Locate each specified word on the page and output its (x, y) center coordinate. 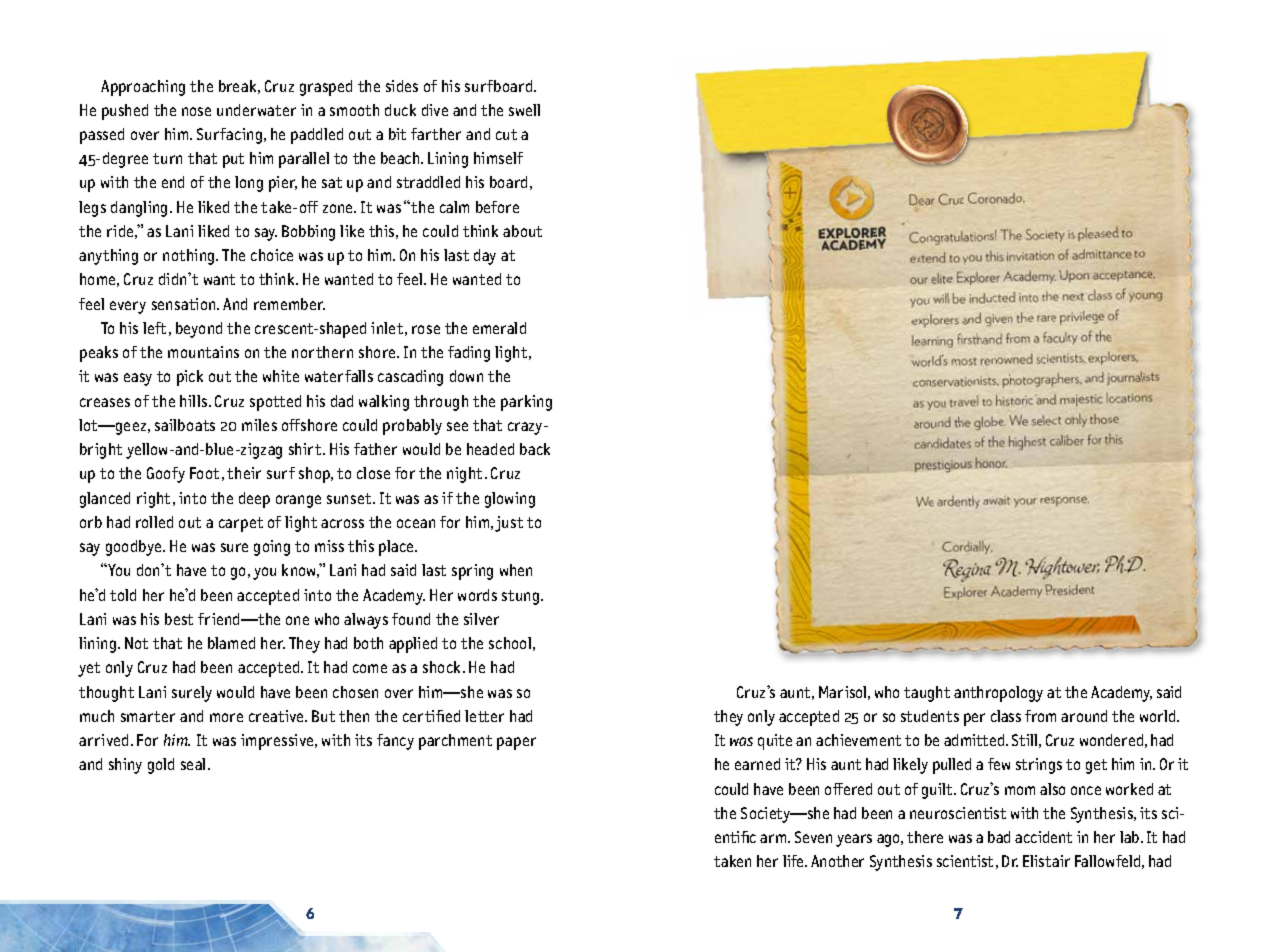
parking (526, 403)
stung (522, 597)
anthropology (998, 694)
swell (524, 110)
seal (193, 764)
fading (469, 354)
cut (506, 134)
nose (196, 111)
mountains (203, 352)
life (794, 861)
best (179, 619)
